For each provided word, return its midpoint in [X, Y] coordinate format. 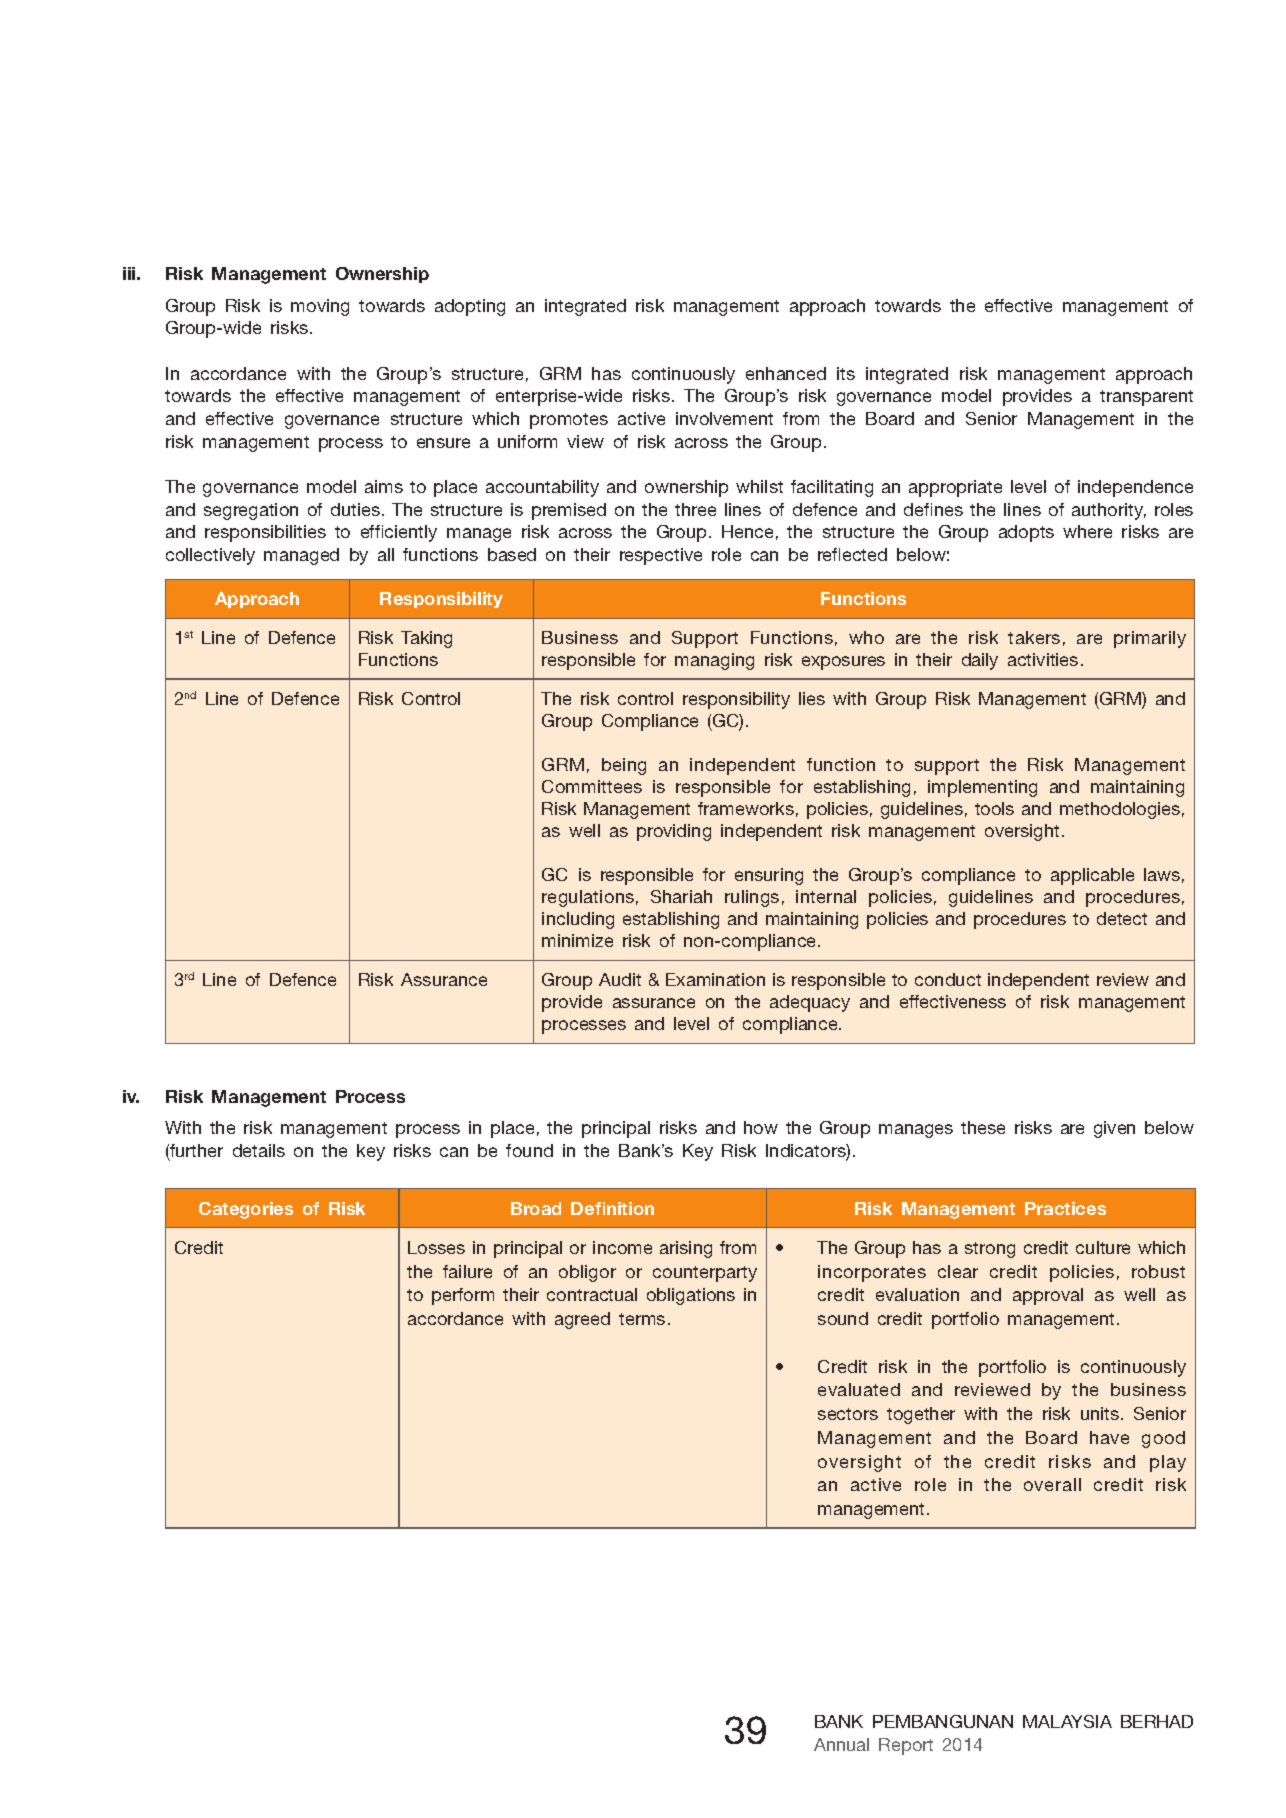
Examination [715, 979]
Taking [426, 639]
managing [714, 661]
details [259, 1150]
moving [320, 307]
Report [906, 1746]
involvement [724, 418]
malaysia [1067, 1721]
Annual [841, 1744]
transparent [1146, 398]
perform [463, 1296]
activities [1043, 659]
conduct [948, 979]
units [1101, 1413]
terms [642, 1319]
